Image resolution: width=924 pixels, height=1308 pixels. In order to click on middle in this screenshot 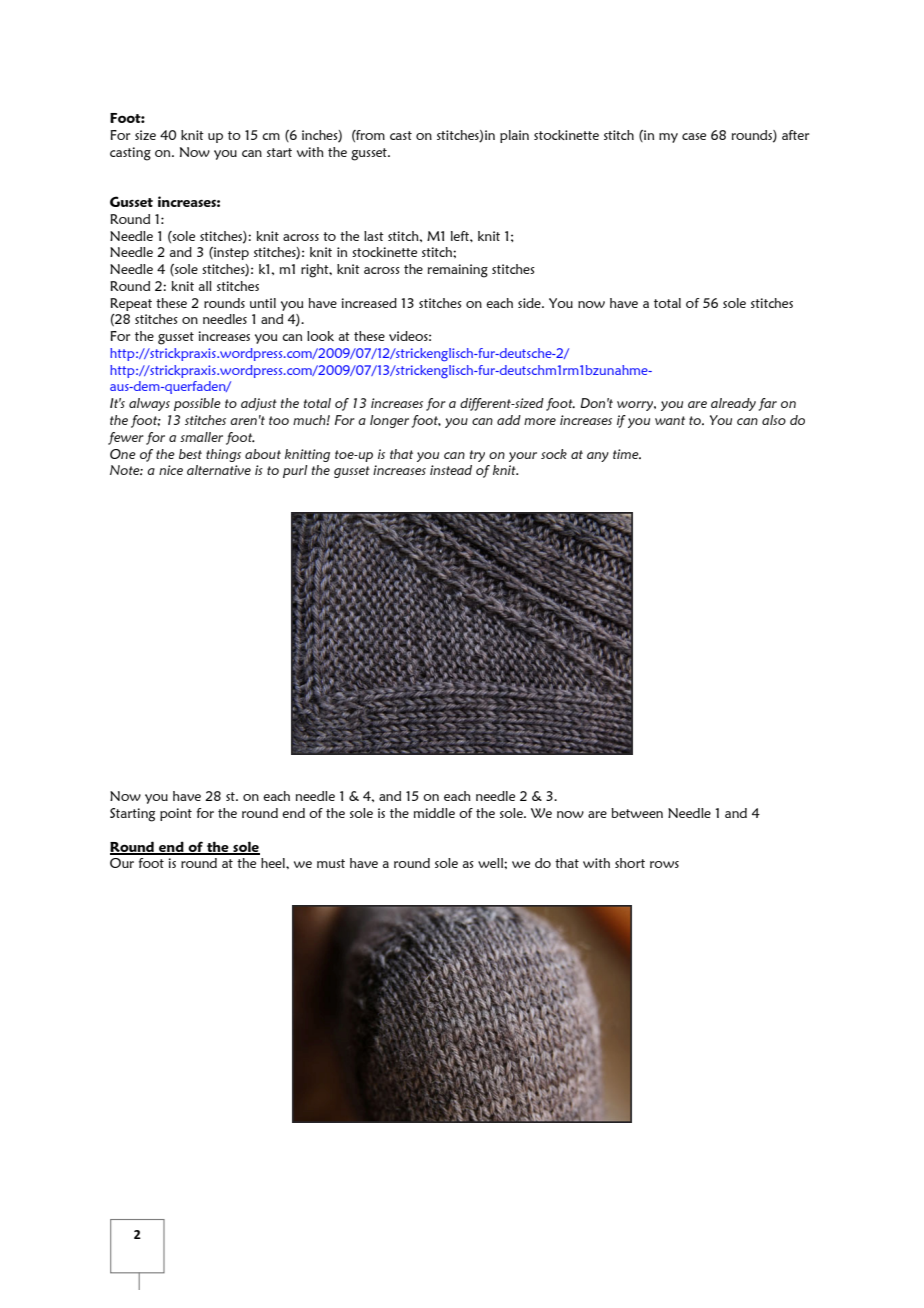, I will do `click(434, 813)`.
